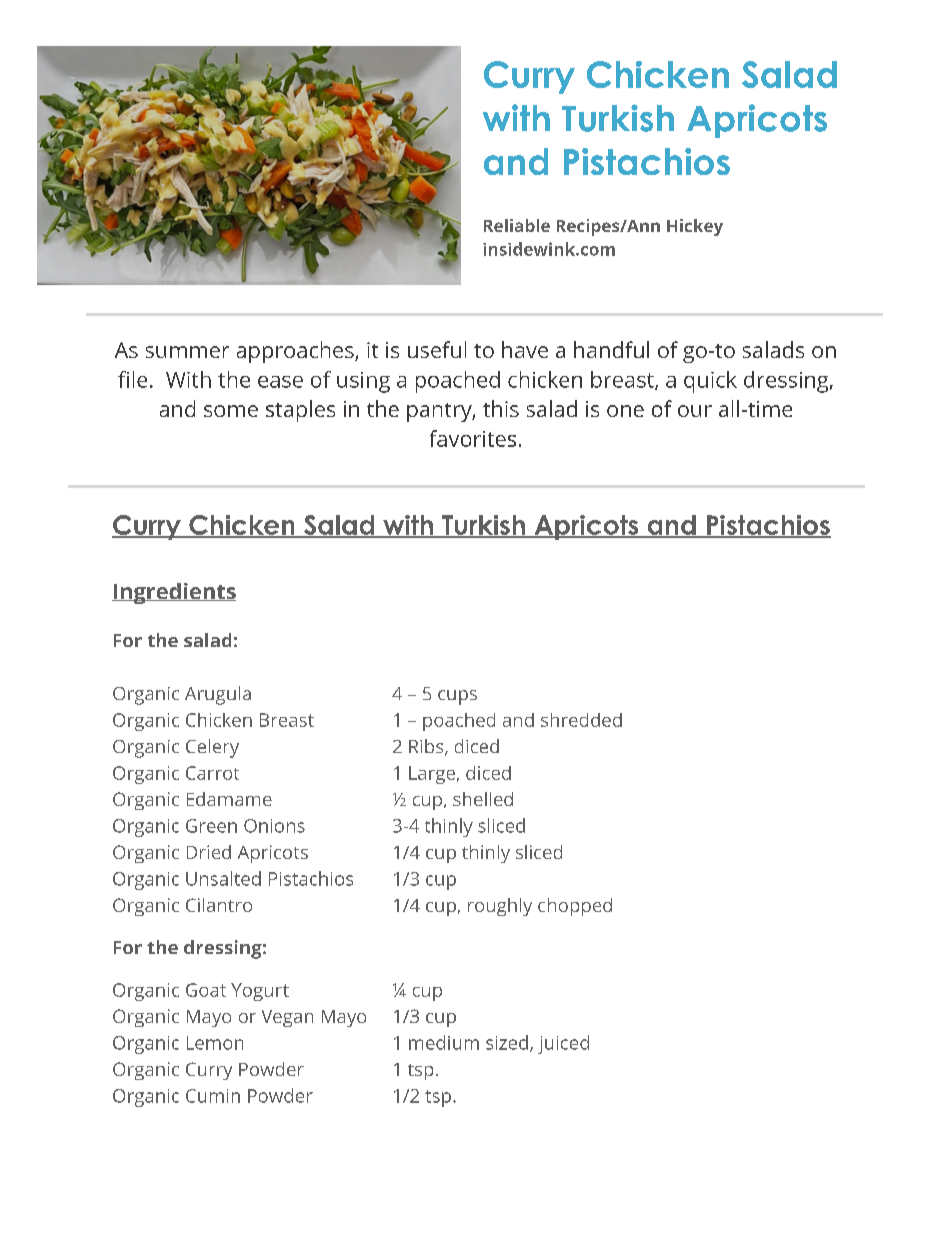  Describe the element at coordinates (483, 799) in the screenshot. I see `shelled` at that location.
